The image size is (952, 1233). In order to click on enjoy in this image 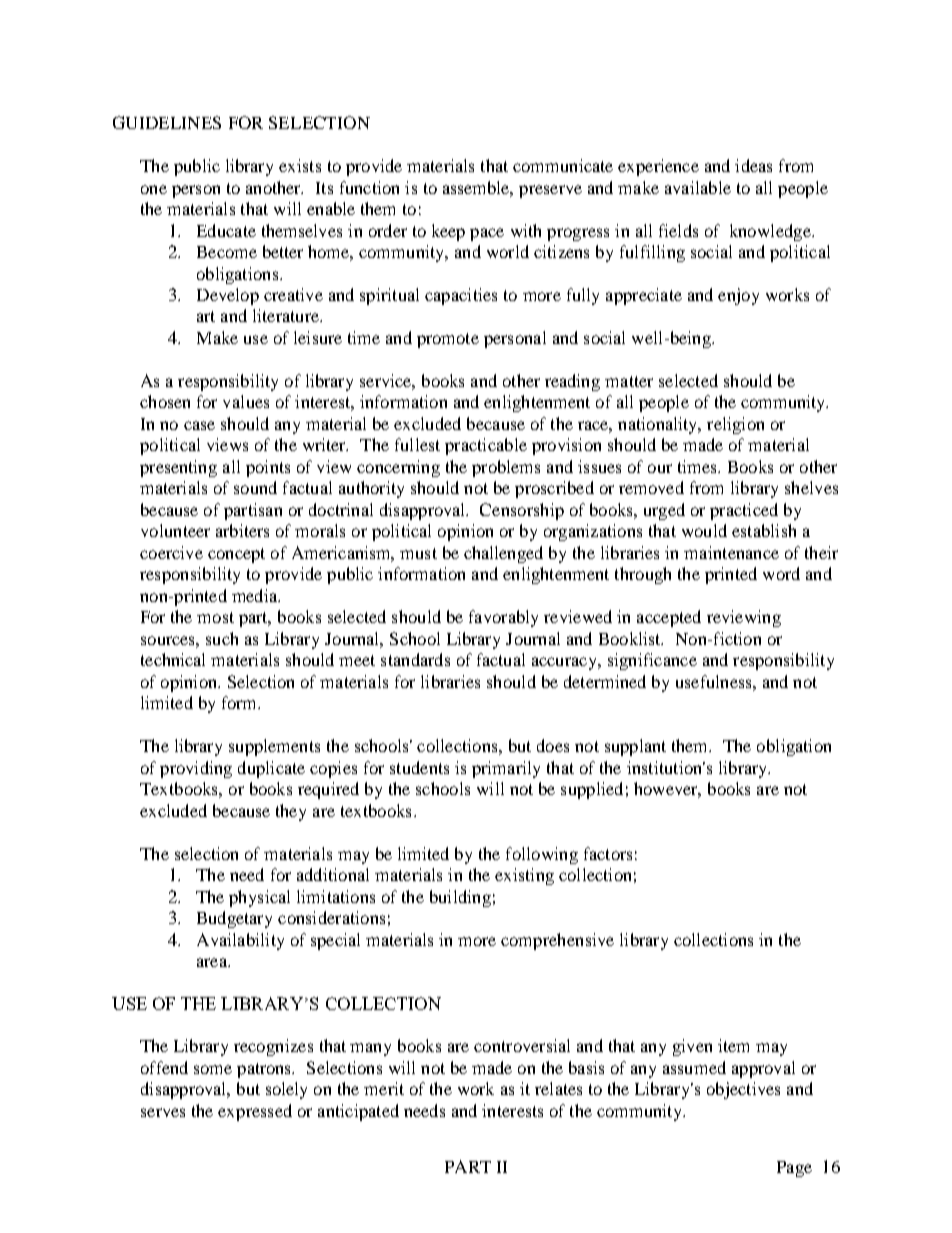, I will do `click(738, 296)`.
